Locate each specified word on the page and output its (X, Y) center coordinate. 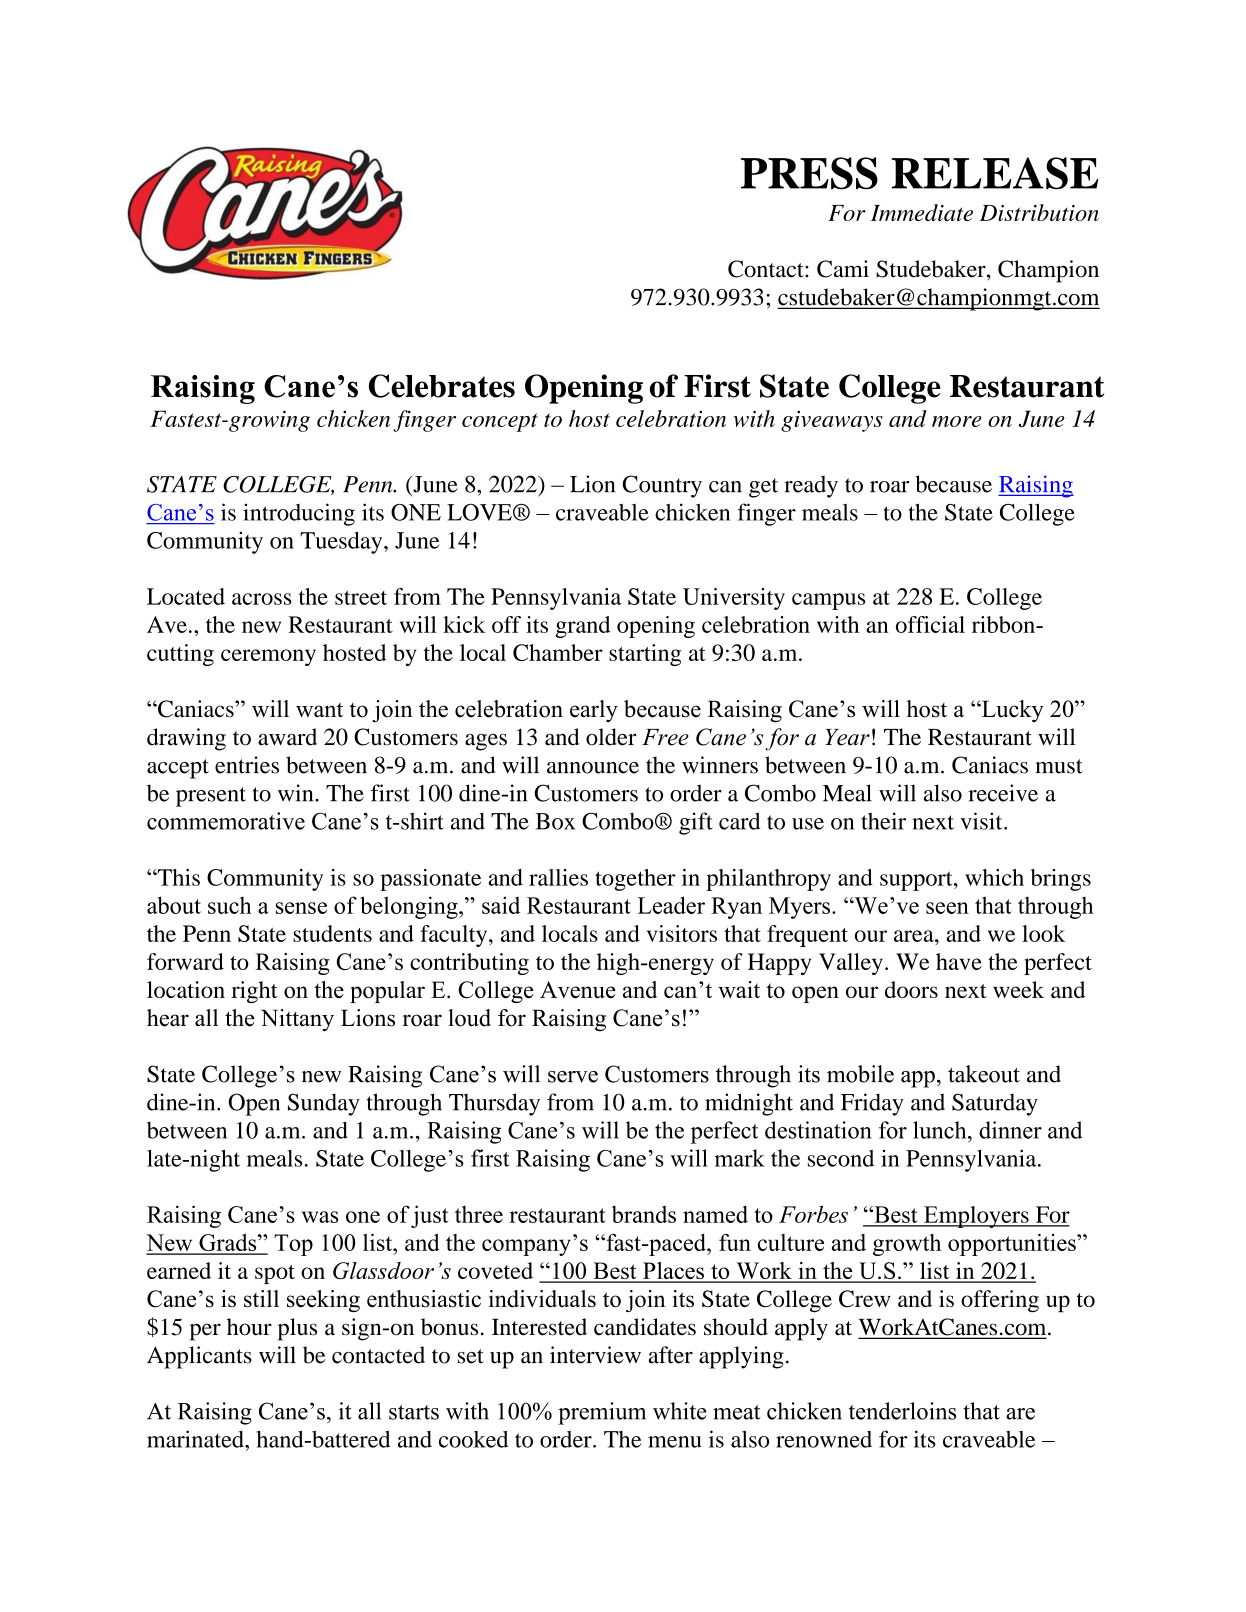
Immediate (922, 212)
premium (602, 1413)
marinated (196, 1439)
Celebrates (442, 386)
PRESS (809, 173)
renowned (824, 1439)
